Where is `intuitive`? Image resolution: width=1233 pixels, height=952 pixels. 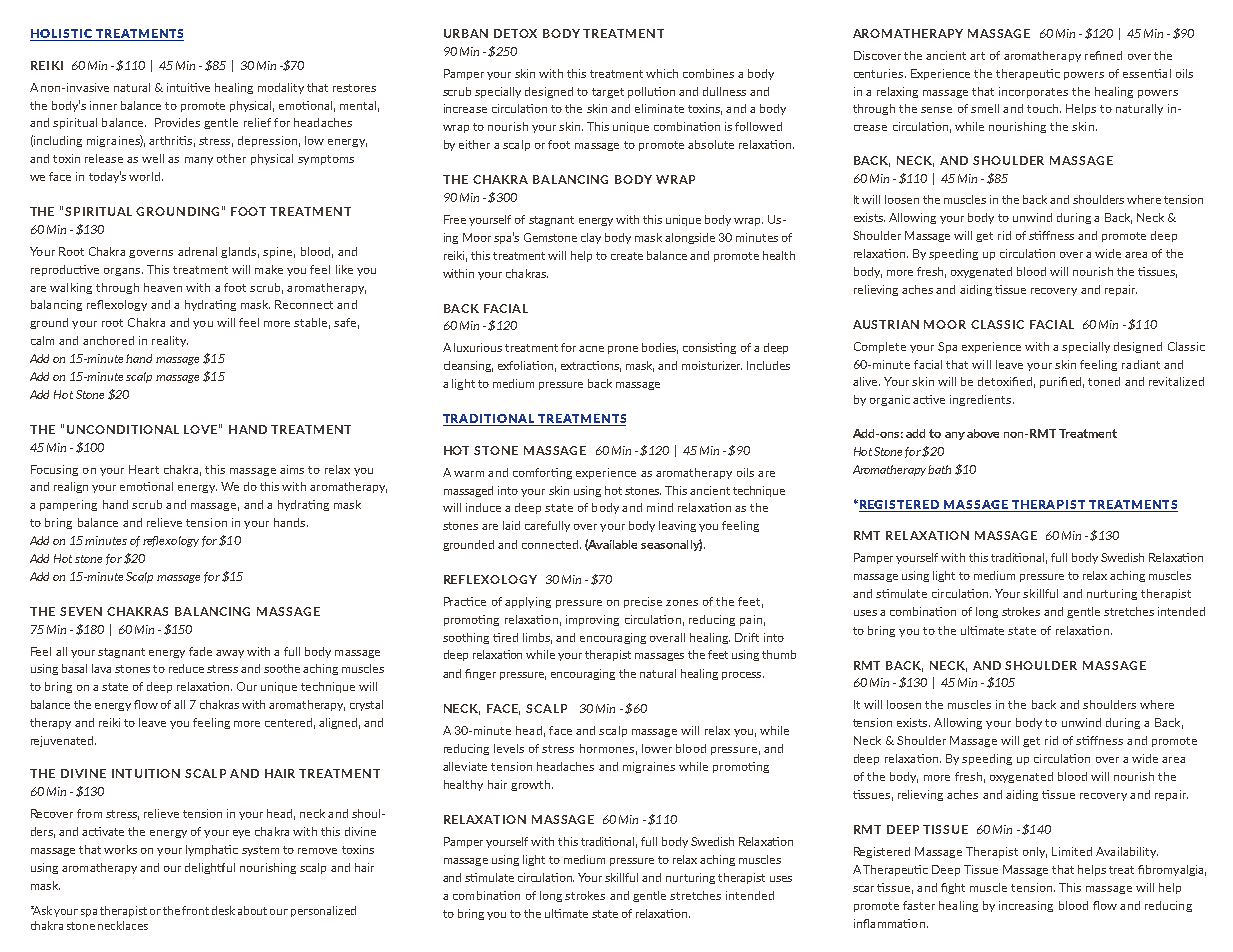
intuitive is located at coordinates (188, 87).
